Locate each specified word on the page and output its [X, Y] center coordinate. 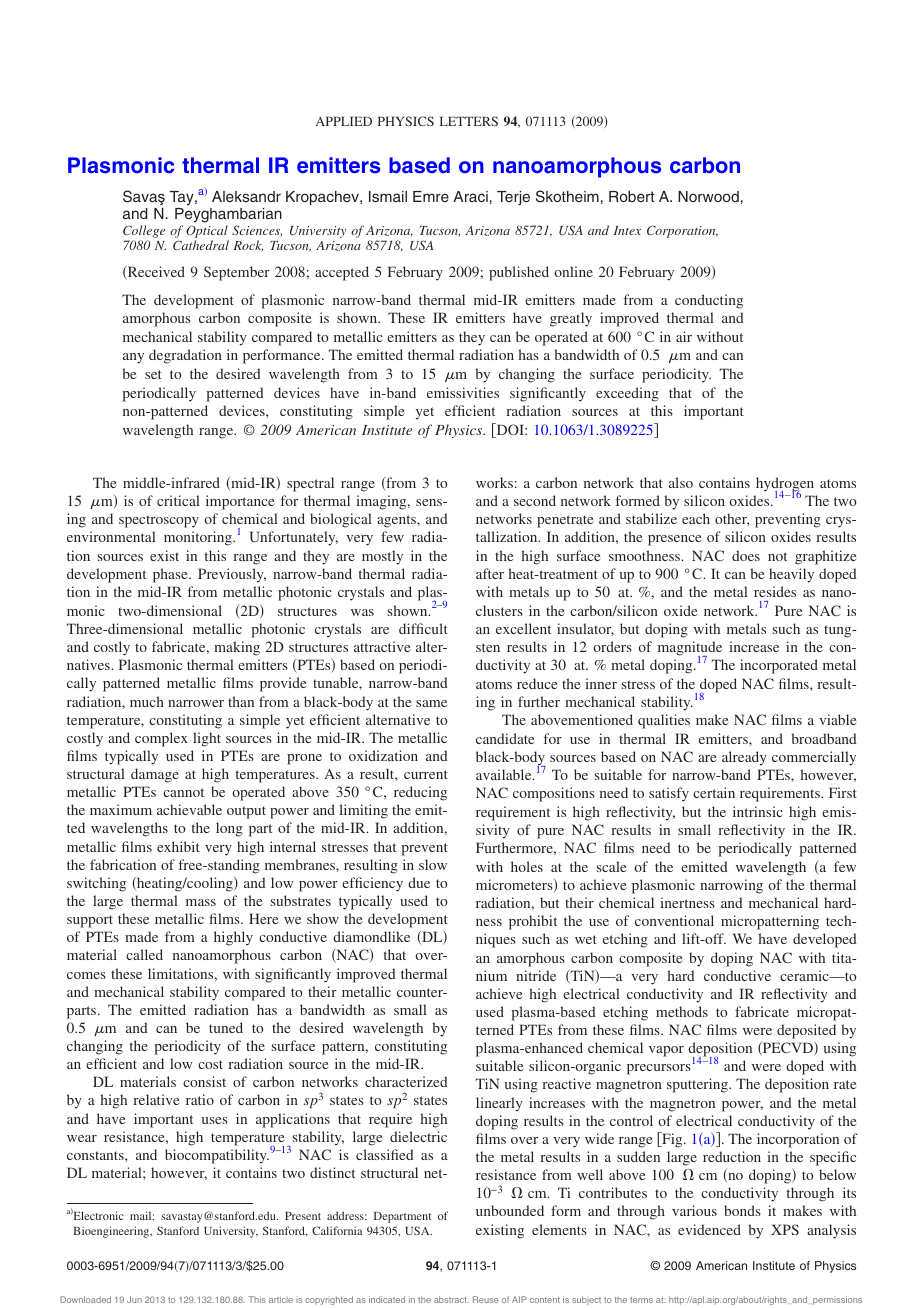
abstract [451, 1299]
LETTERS [469, 121]
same [431, 703]
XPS [785, 1229]
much [147, 701]
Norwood [708, 196]
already [744, 758]
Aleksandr [246, 196]
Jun [134, 1299]
